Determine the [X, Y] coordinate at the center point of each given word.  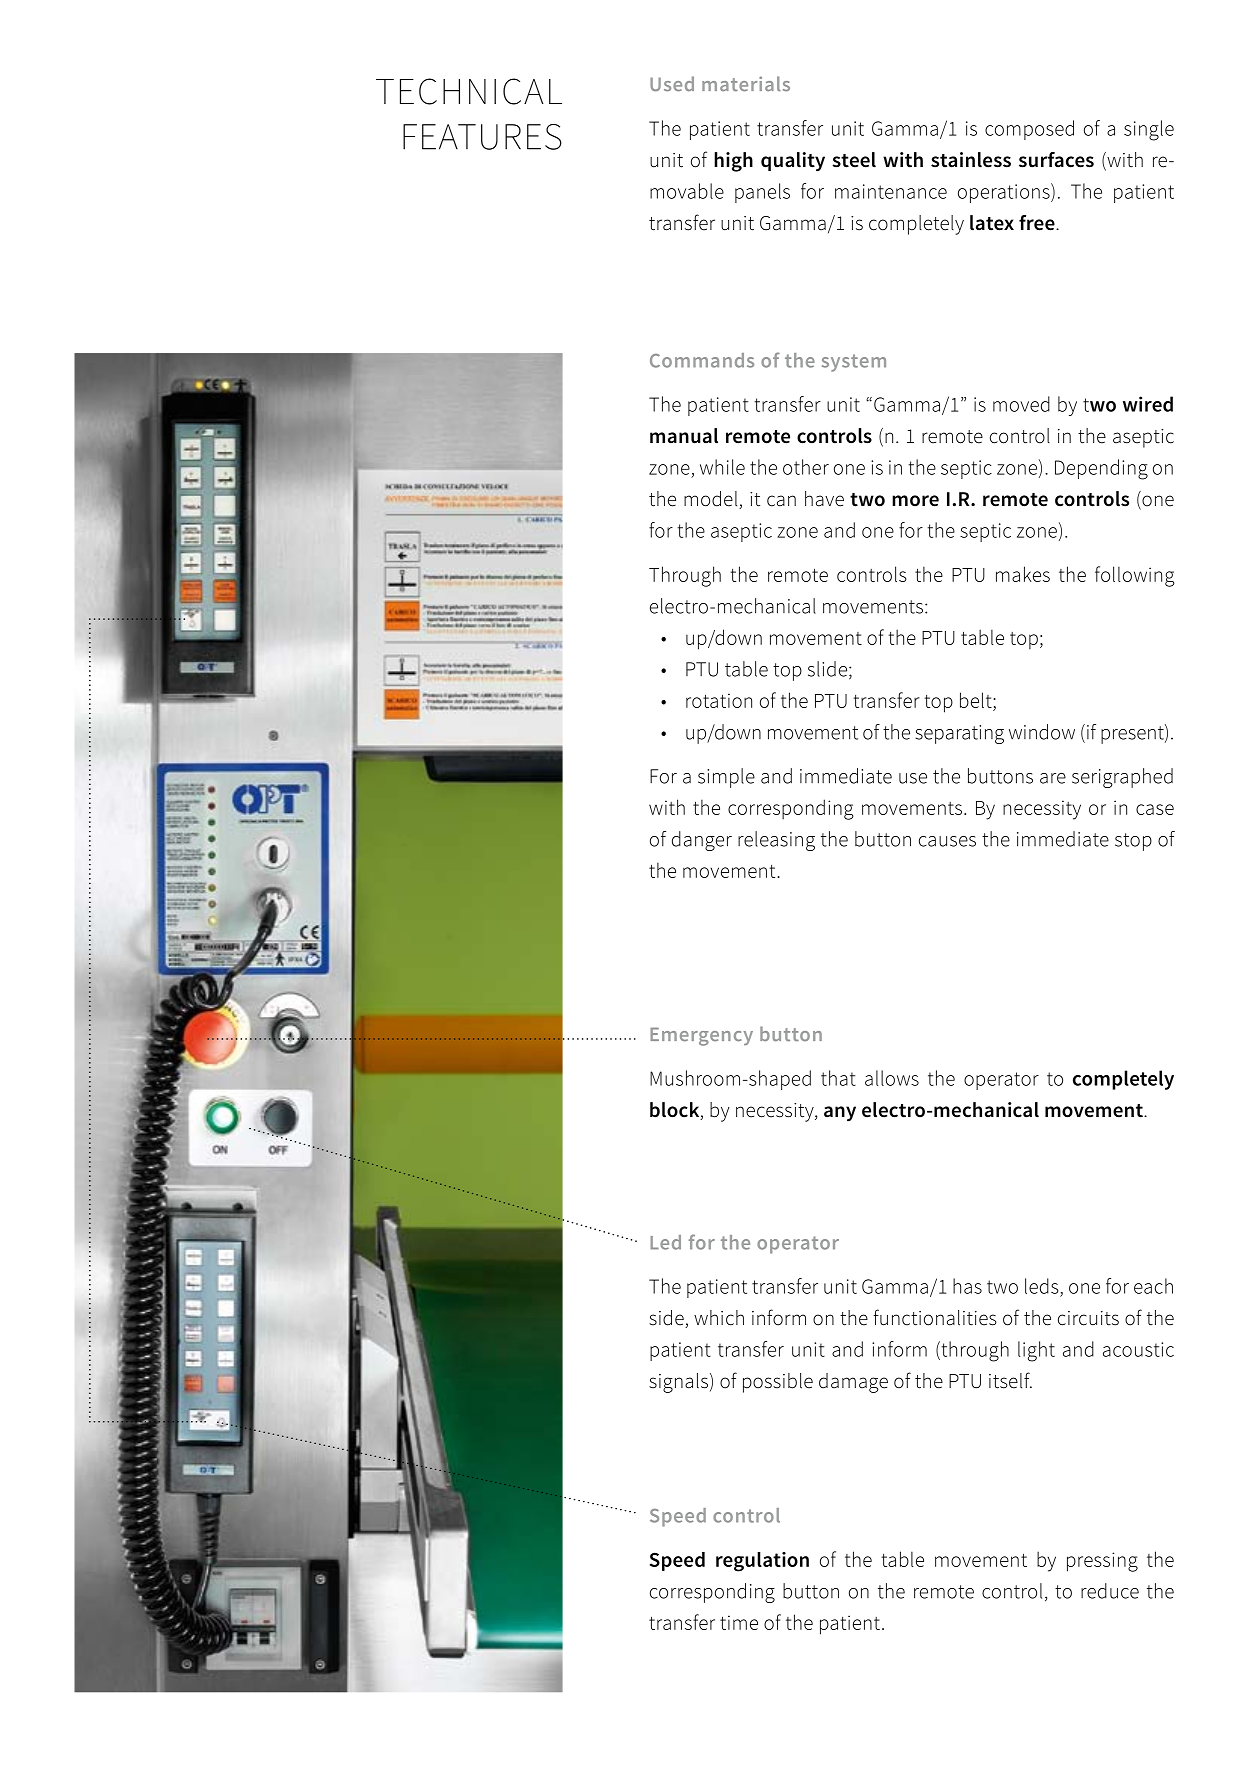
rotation [719, 700]
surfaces [1056, 160]
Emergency [701, 1037]
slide [827, 669]
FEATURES [482, 137]
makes [1023, 574]
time [739, 1622]
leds [1042, 1286]
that [838, 1078]
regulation [762, 1562]
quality [793, 161]
